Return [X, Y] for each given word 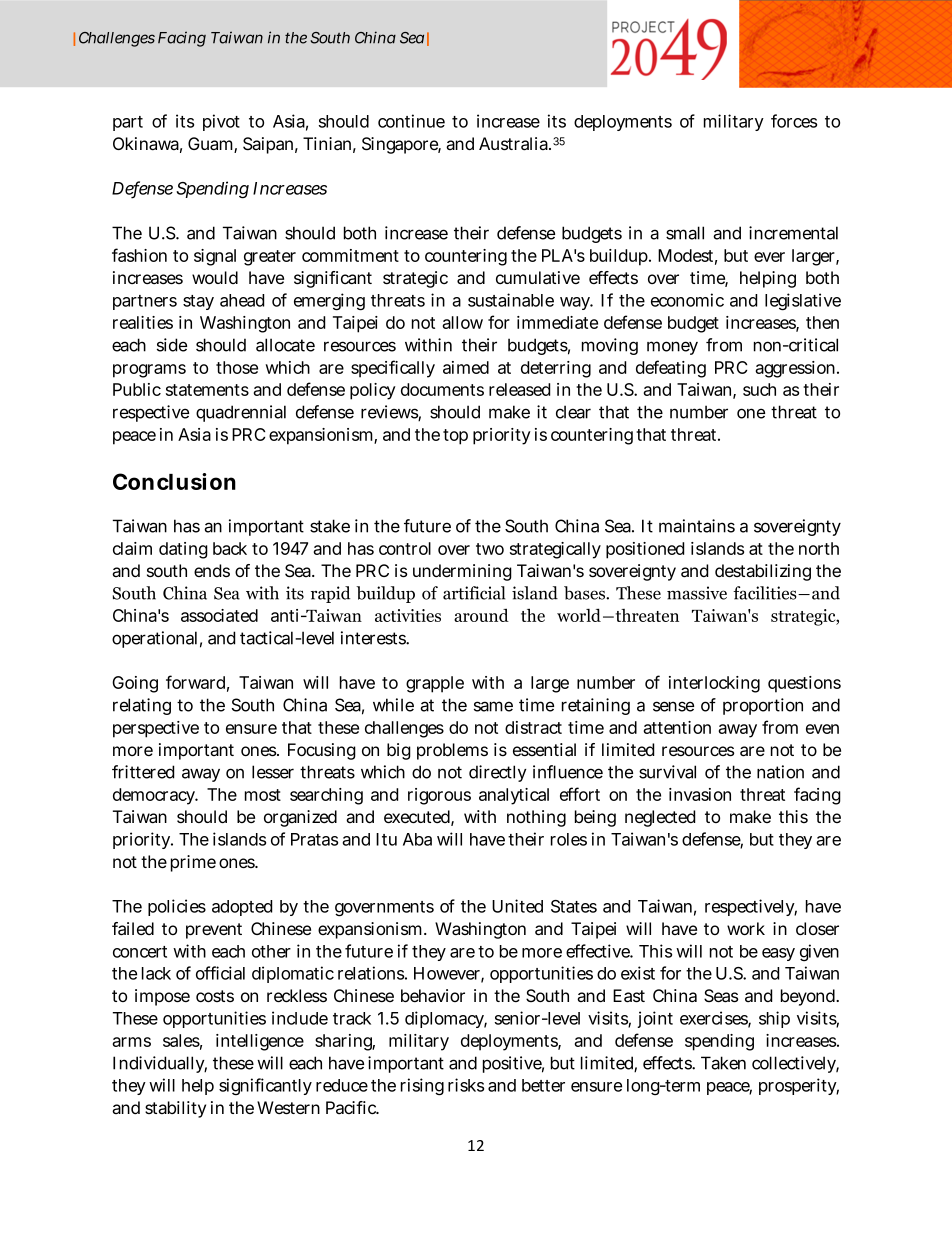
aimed [466, 367]
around [481, 615]
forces [794, 121]
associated [219, 615]
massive [697, 593]
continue [411, 121]
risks [466, 1085]
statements [207, 390]
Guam [211, 145]
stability [175, 1109]
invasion [700, 794]
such [759, 389]
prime [193, 863]
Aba [417, 839]
